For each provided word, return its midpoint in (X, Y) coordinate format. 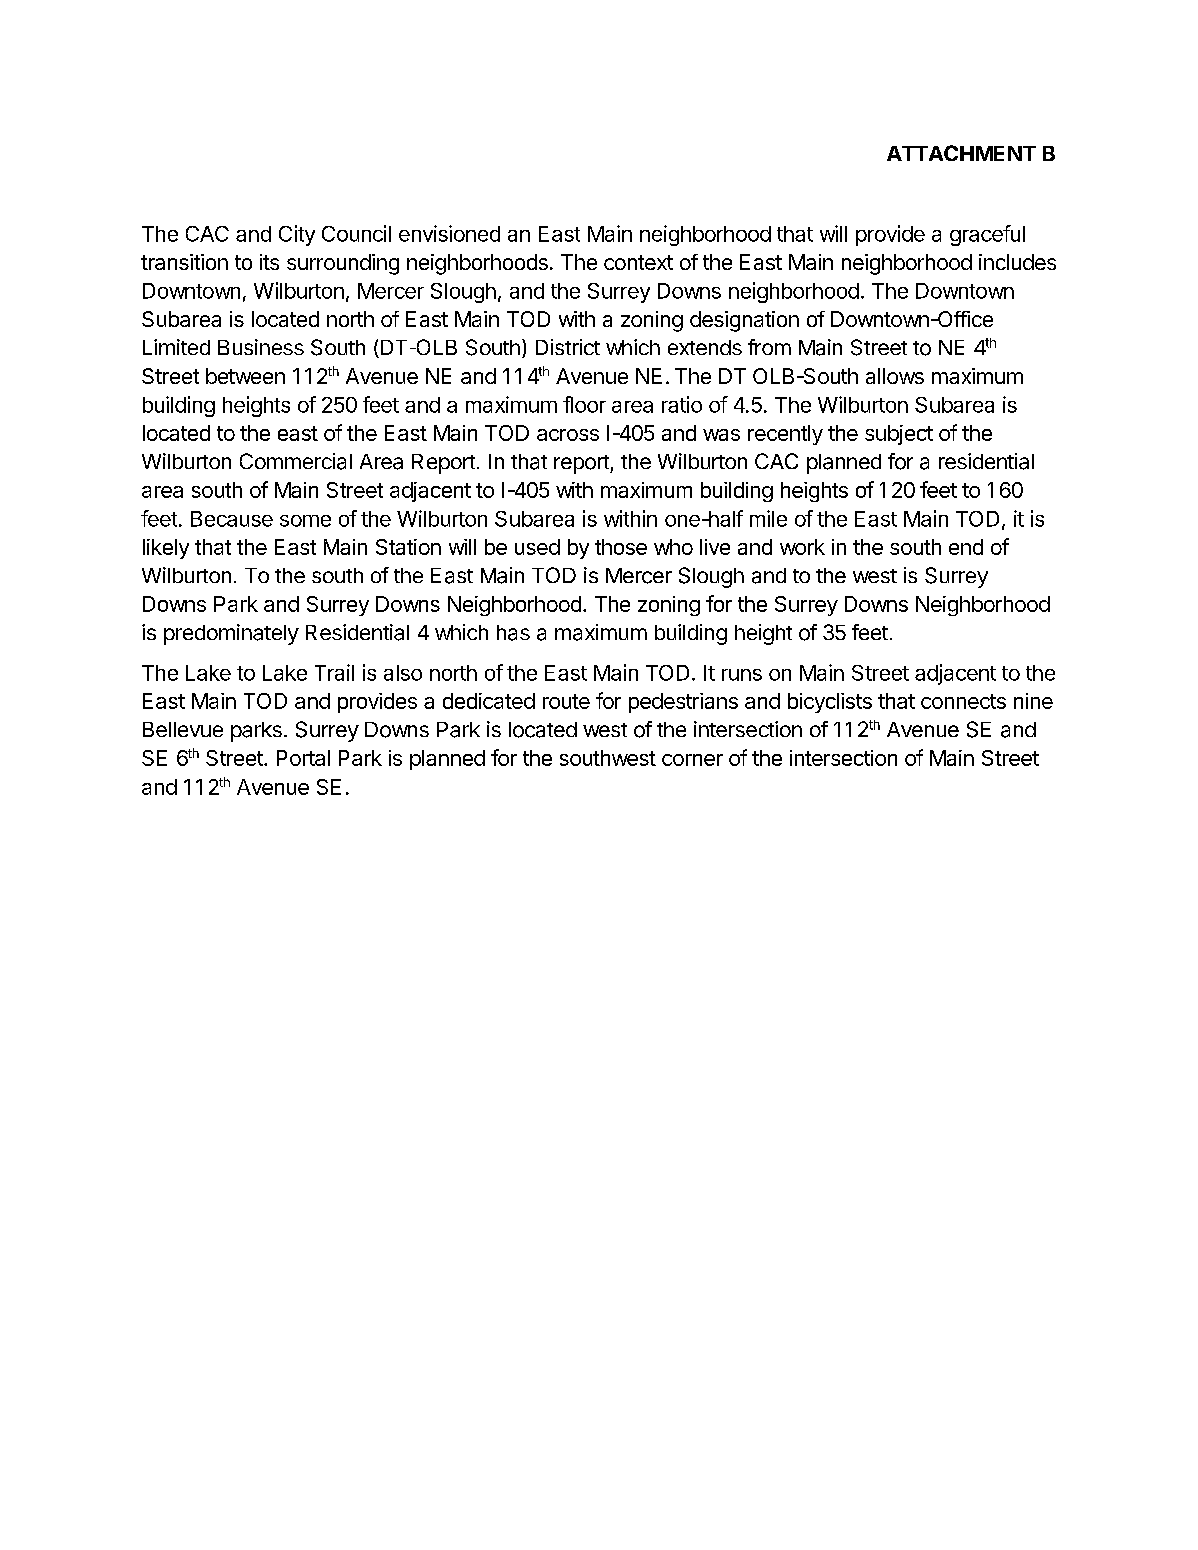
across (568, 435)
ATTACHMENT (961, 153)
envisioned (449, 233)
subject (899, 435)
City (297, 235)
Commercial (296, 461)
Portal (303, 758)
